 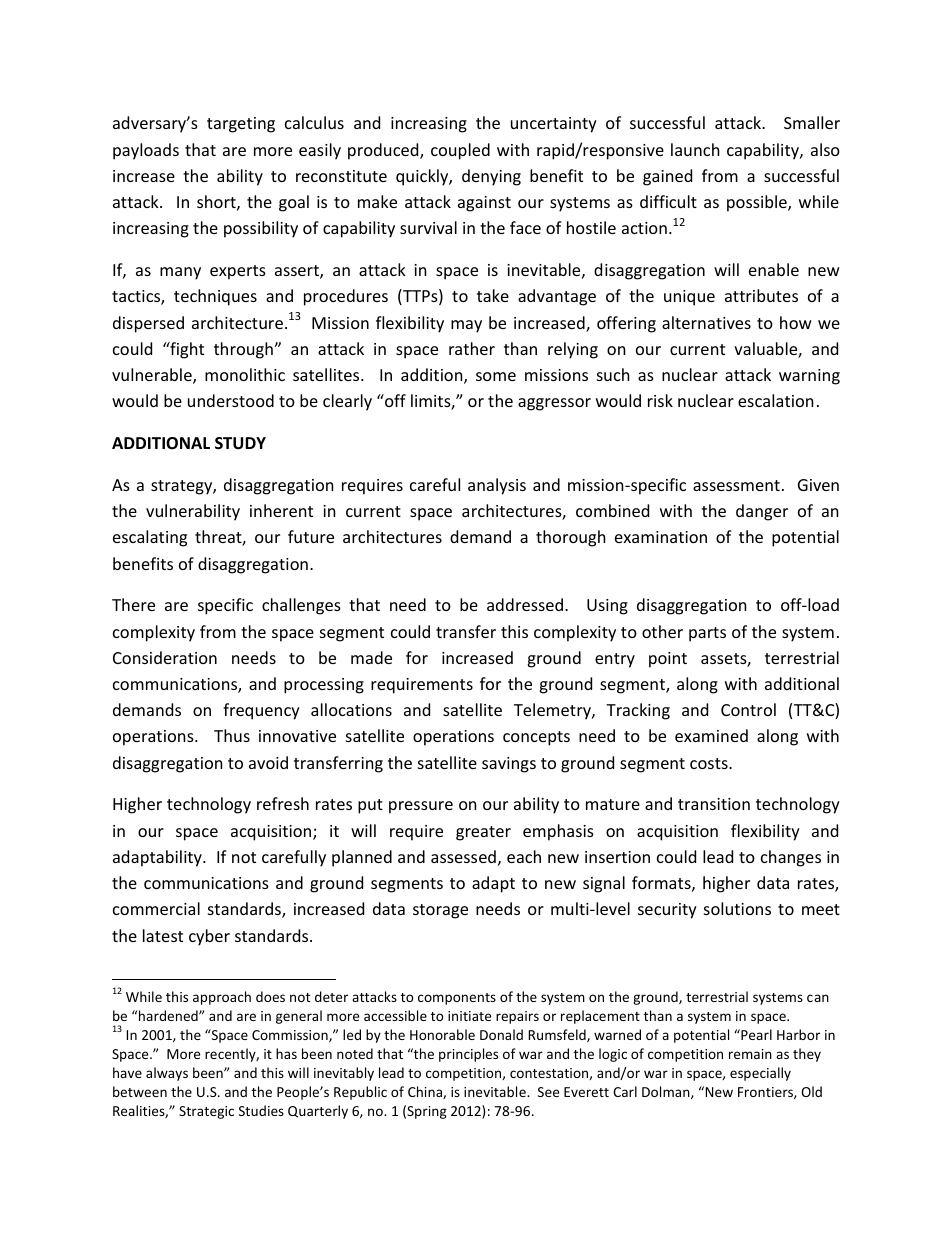 I want to click on Strategic, so click(x=206, y=1112).
